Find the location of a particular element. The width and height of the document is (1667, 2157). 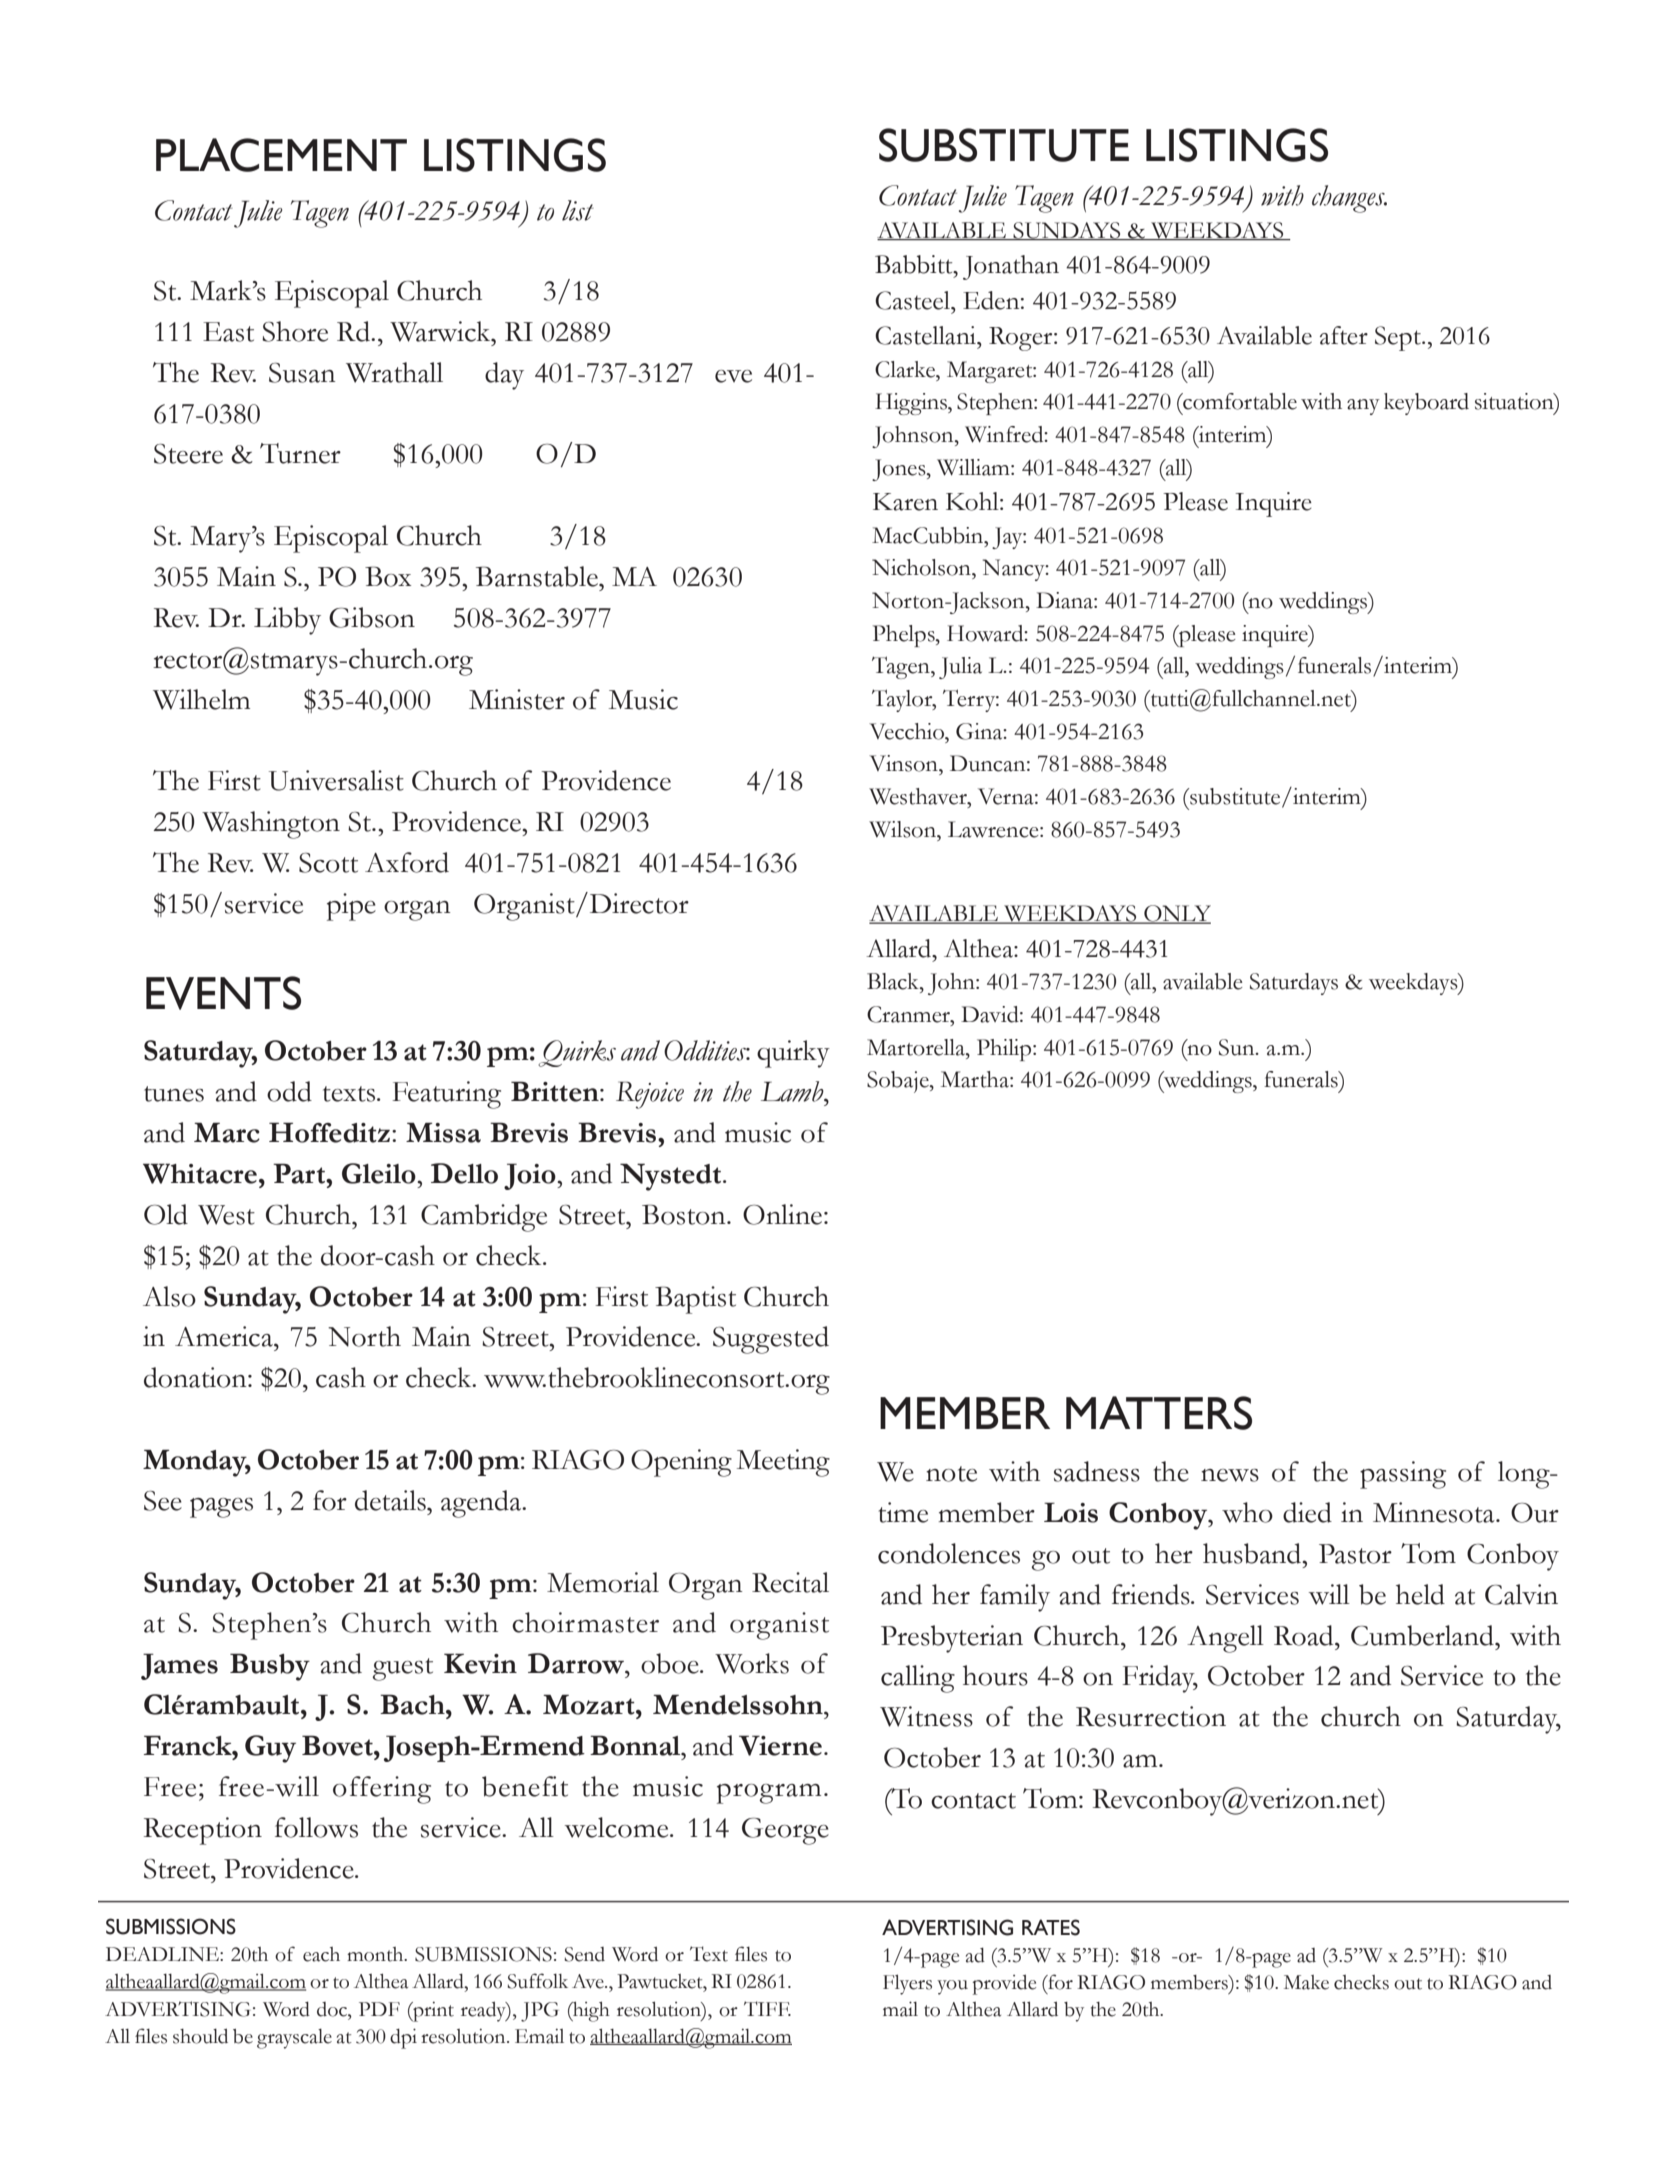

quirky is located at coordinates (793, 1054).
